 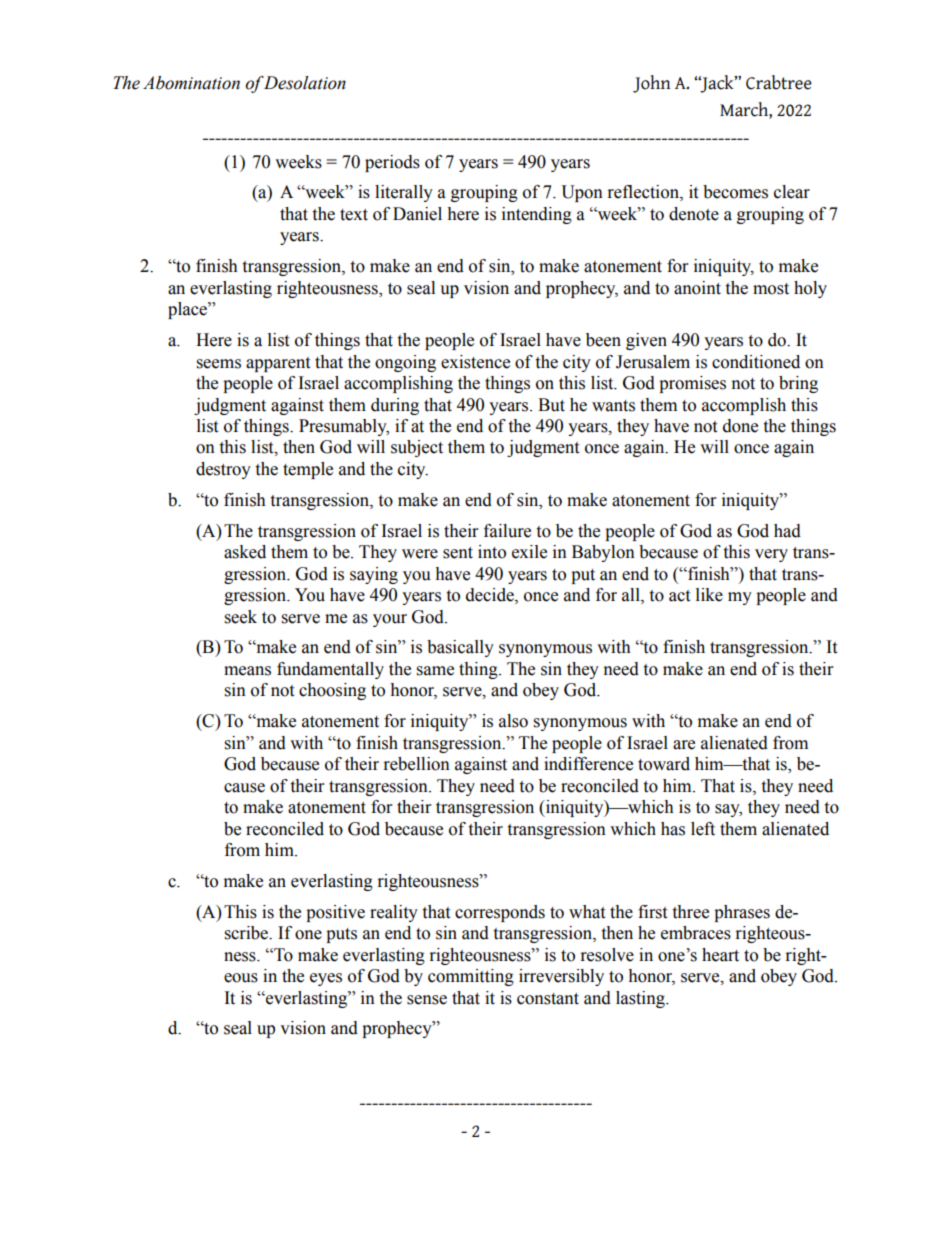 What do you see at coordinates (471, 977) in the document?
I see `committing` at bounding box center [471, 977].
